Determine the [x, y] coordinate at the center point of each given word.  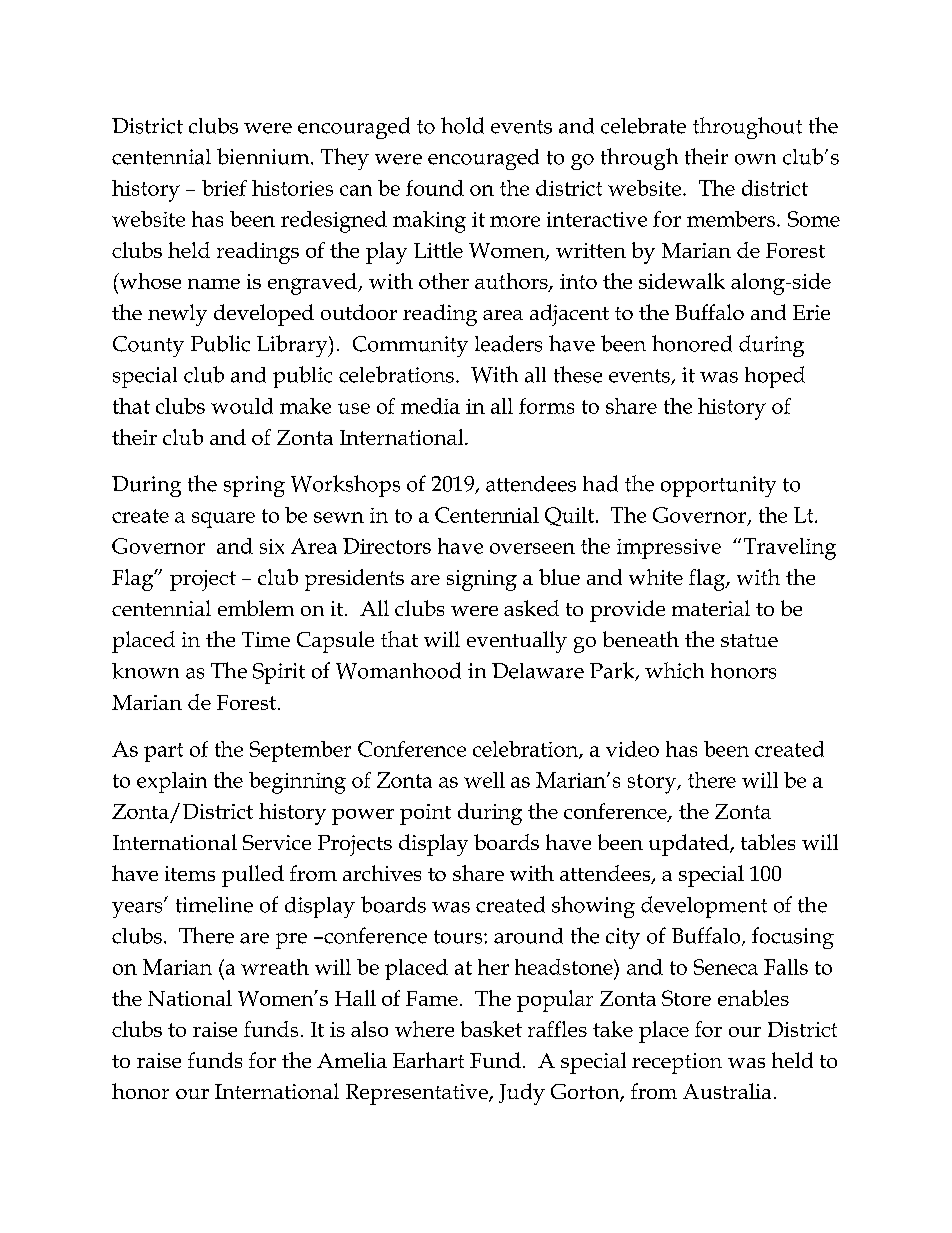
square [223, 520]
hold [462, 125]
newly [177, 315]
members [731, 219]
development [704, 907]
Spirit [279, 673]
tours [459, 937]
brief [224, 188]
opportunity [718, 486]
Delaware [538, 671]
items [190, 873]
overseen [532, 548]
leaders [508, 343]
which [674, 670]
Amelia [352, 1060]
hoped [775, 377]
